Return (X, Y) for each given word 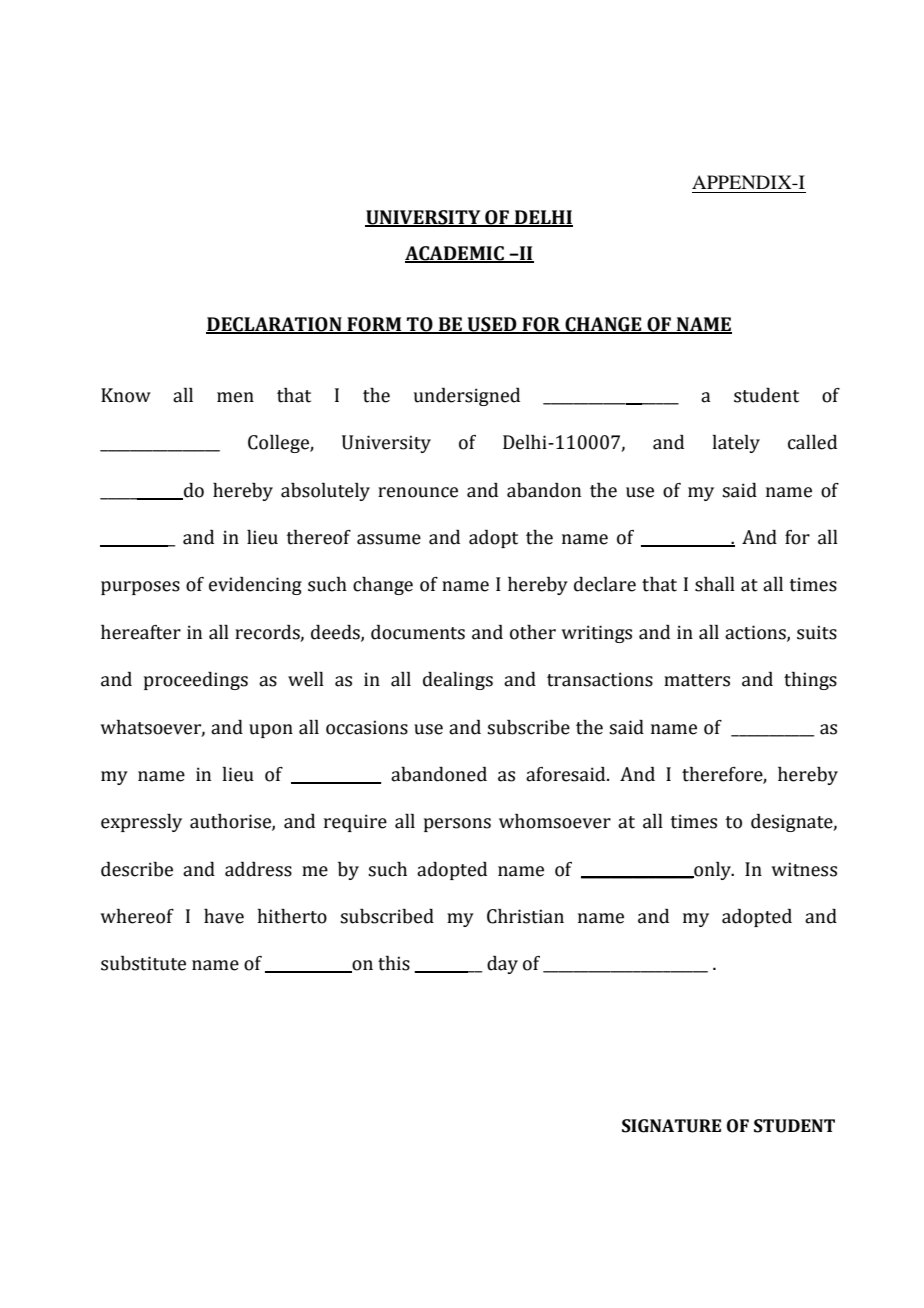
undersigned (467, 397)
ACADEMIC (455, 254)
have (224, 916)
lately (736, 444)
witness (804, 869)
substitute (143, 963)
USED (492, 325)
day (502, 965)
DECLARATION (275, 325)
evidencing (255, 586)
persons (457, 825)
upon (271, 731)
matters (697, 680)
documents (418, 632)
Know (126, 395)
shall (715, 584)
